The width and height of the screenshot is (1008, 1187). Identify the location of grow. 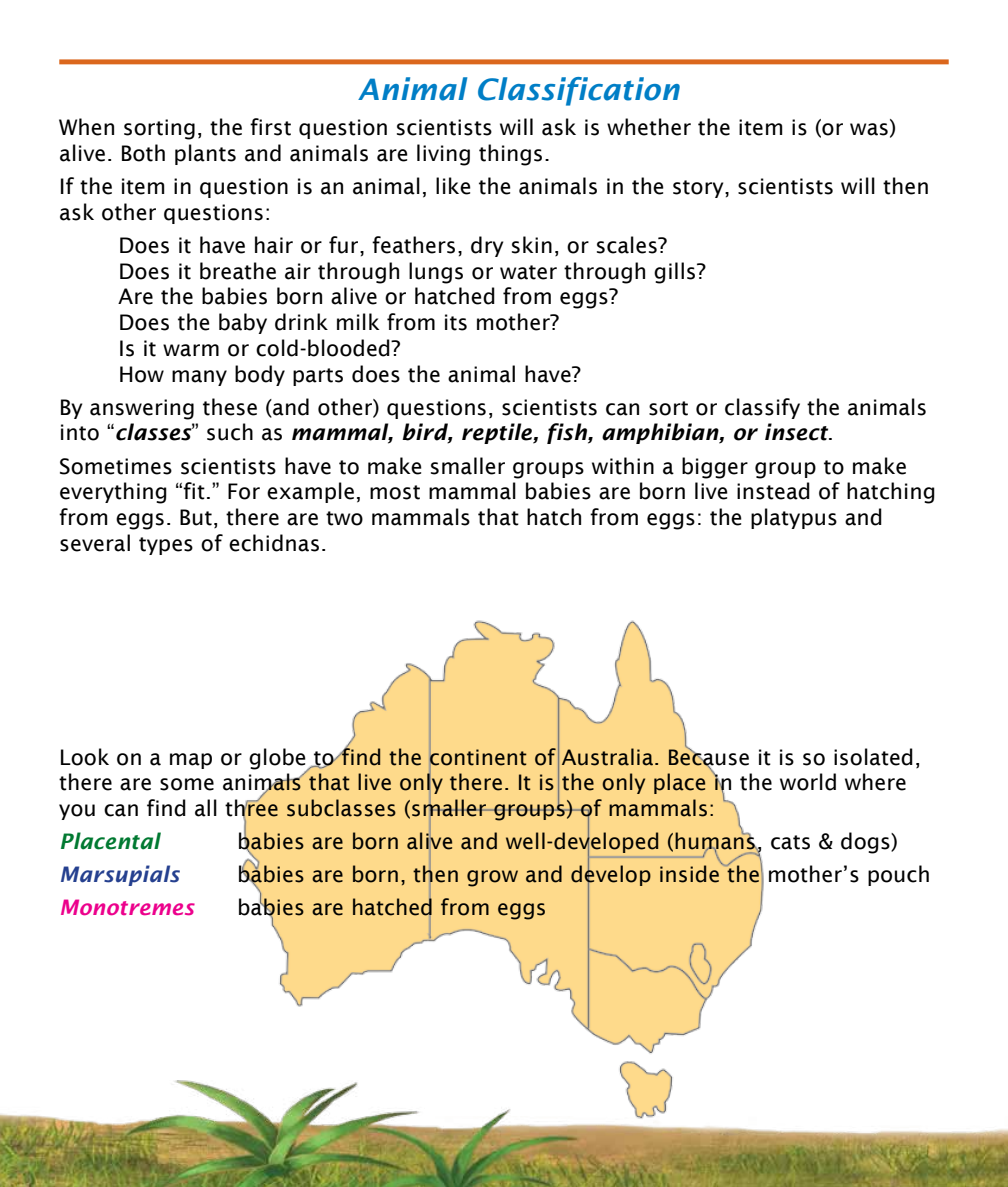
(492, 878).
